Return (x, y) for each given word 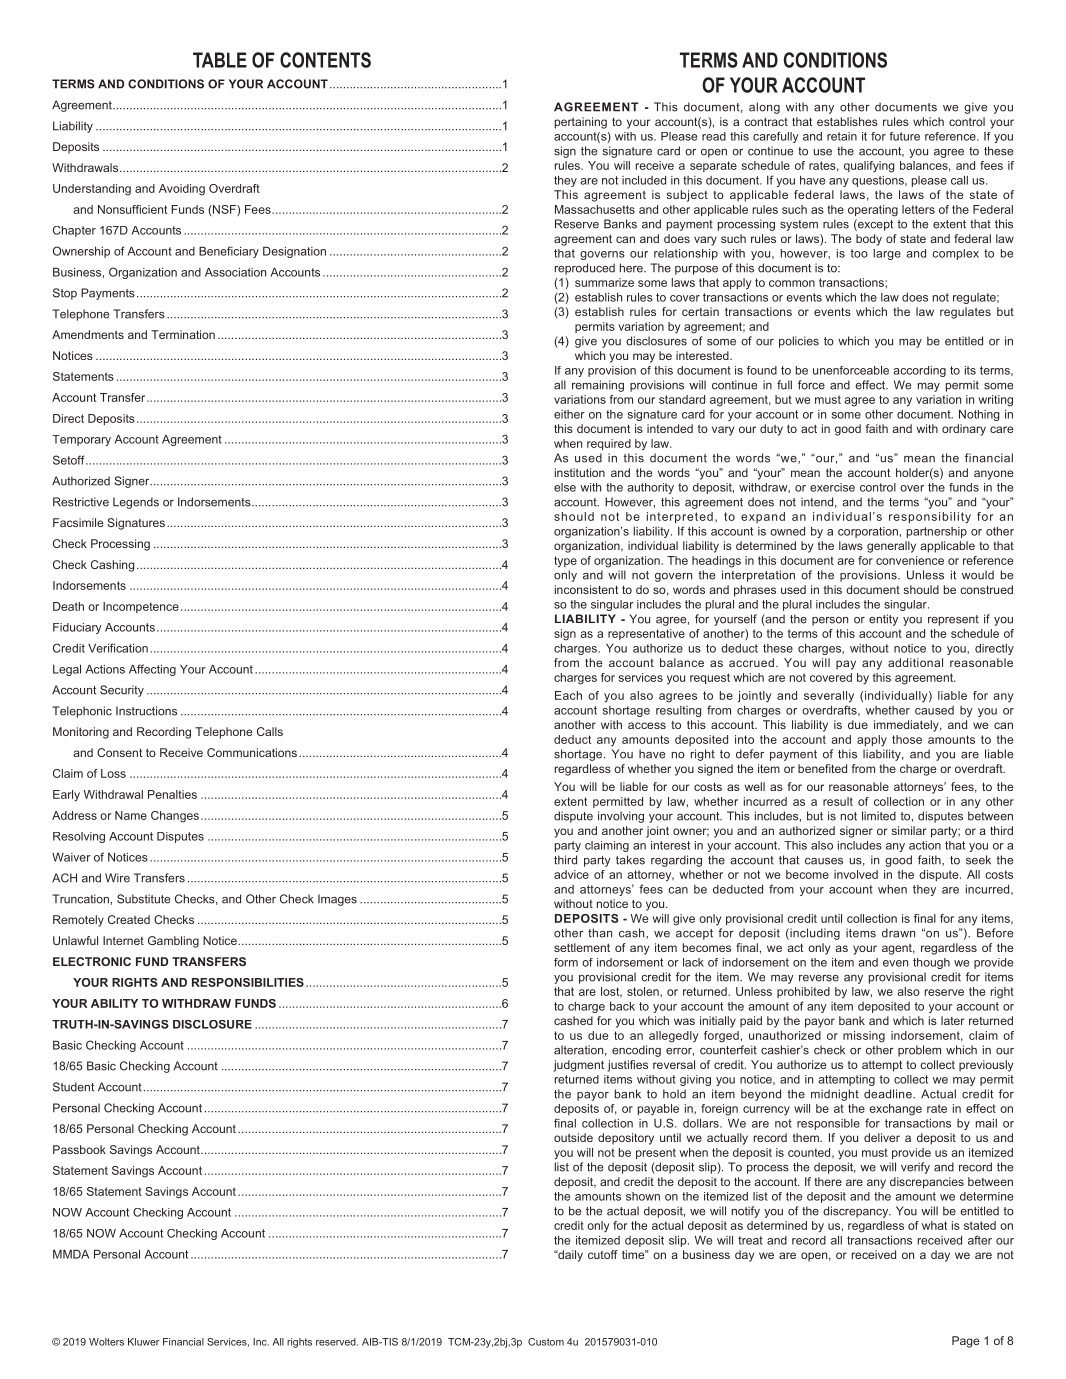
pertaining (581, 123)
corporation (868, 532)
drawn (898, 933)
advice (571, 874)
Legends (136, 503)
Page (965, 1342)
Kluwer (143, 1342)
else (565, 487)
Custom (546, 1342)
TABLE (220, 60)
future (904, 136)
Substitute (143, 899)
